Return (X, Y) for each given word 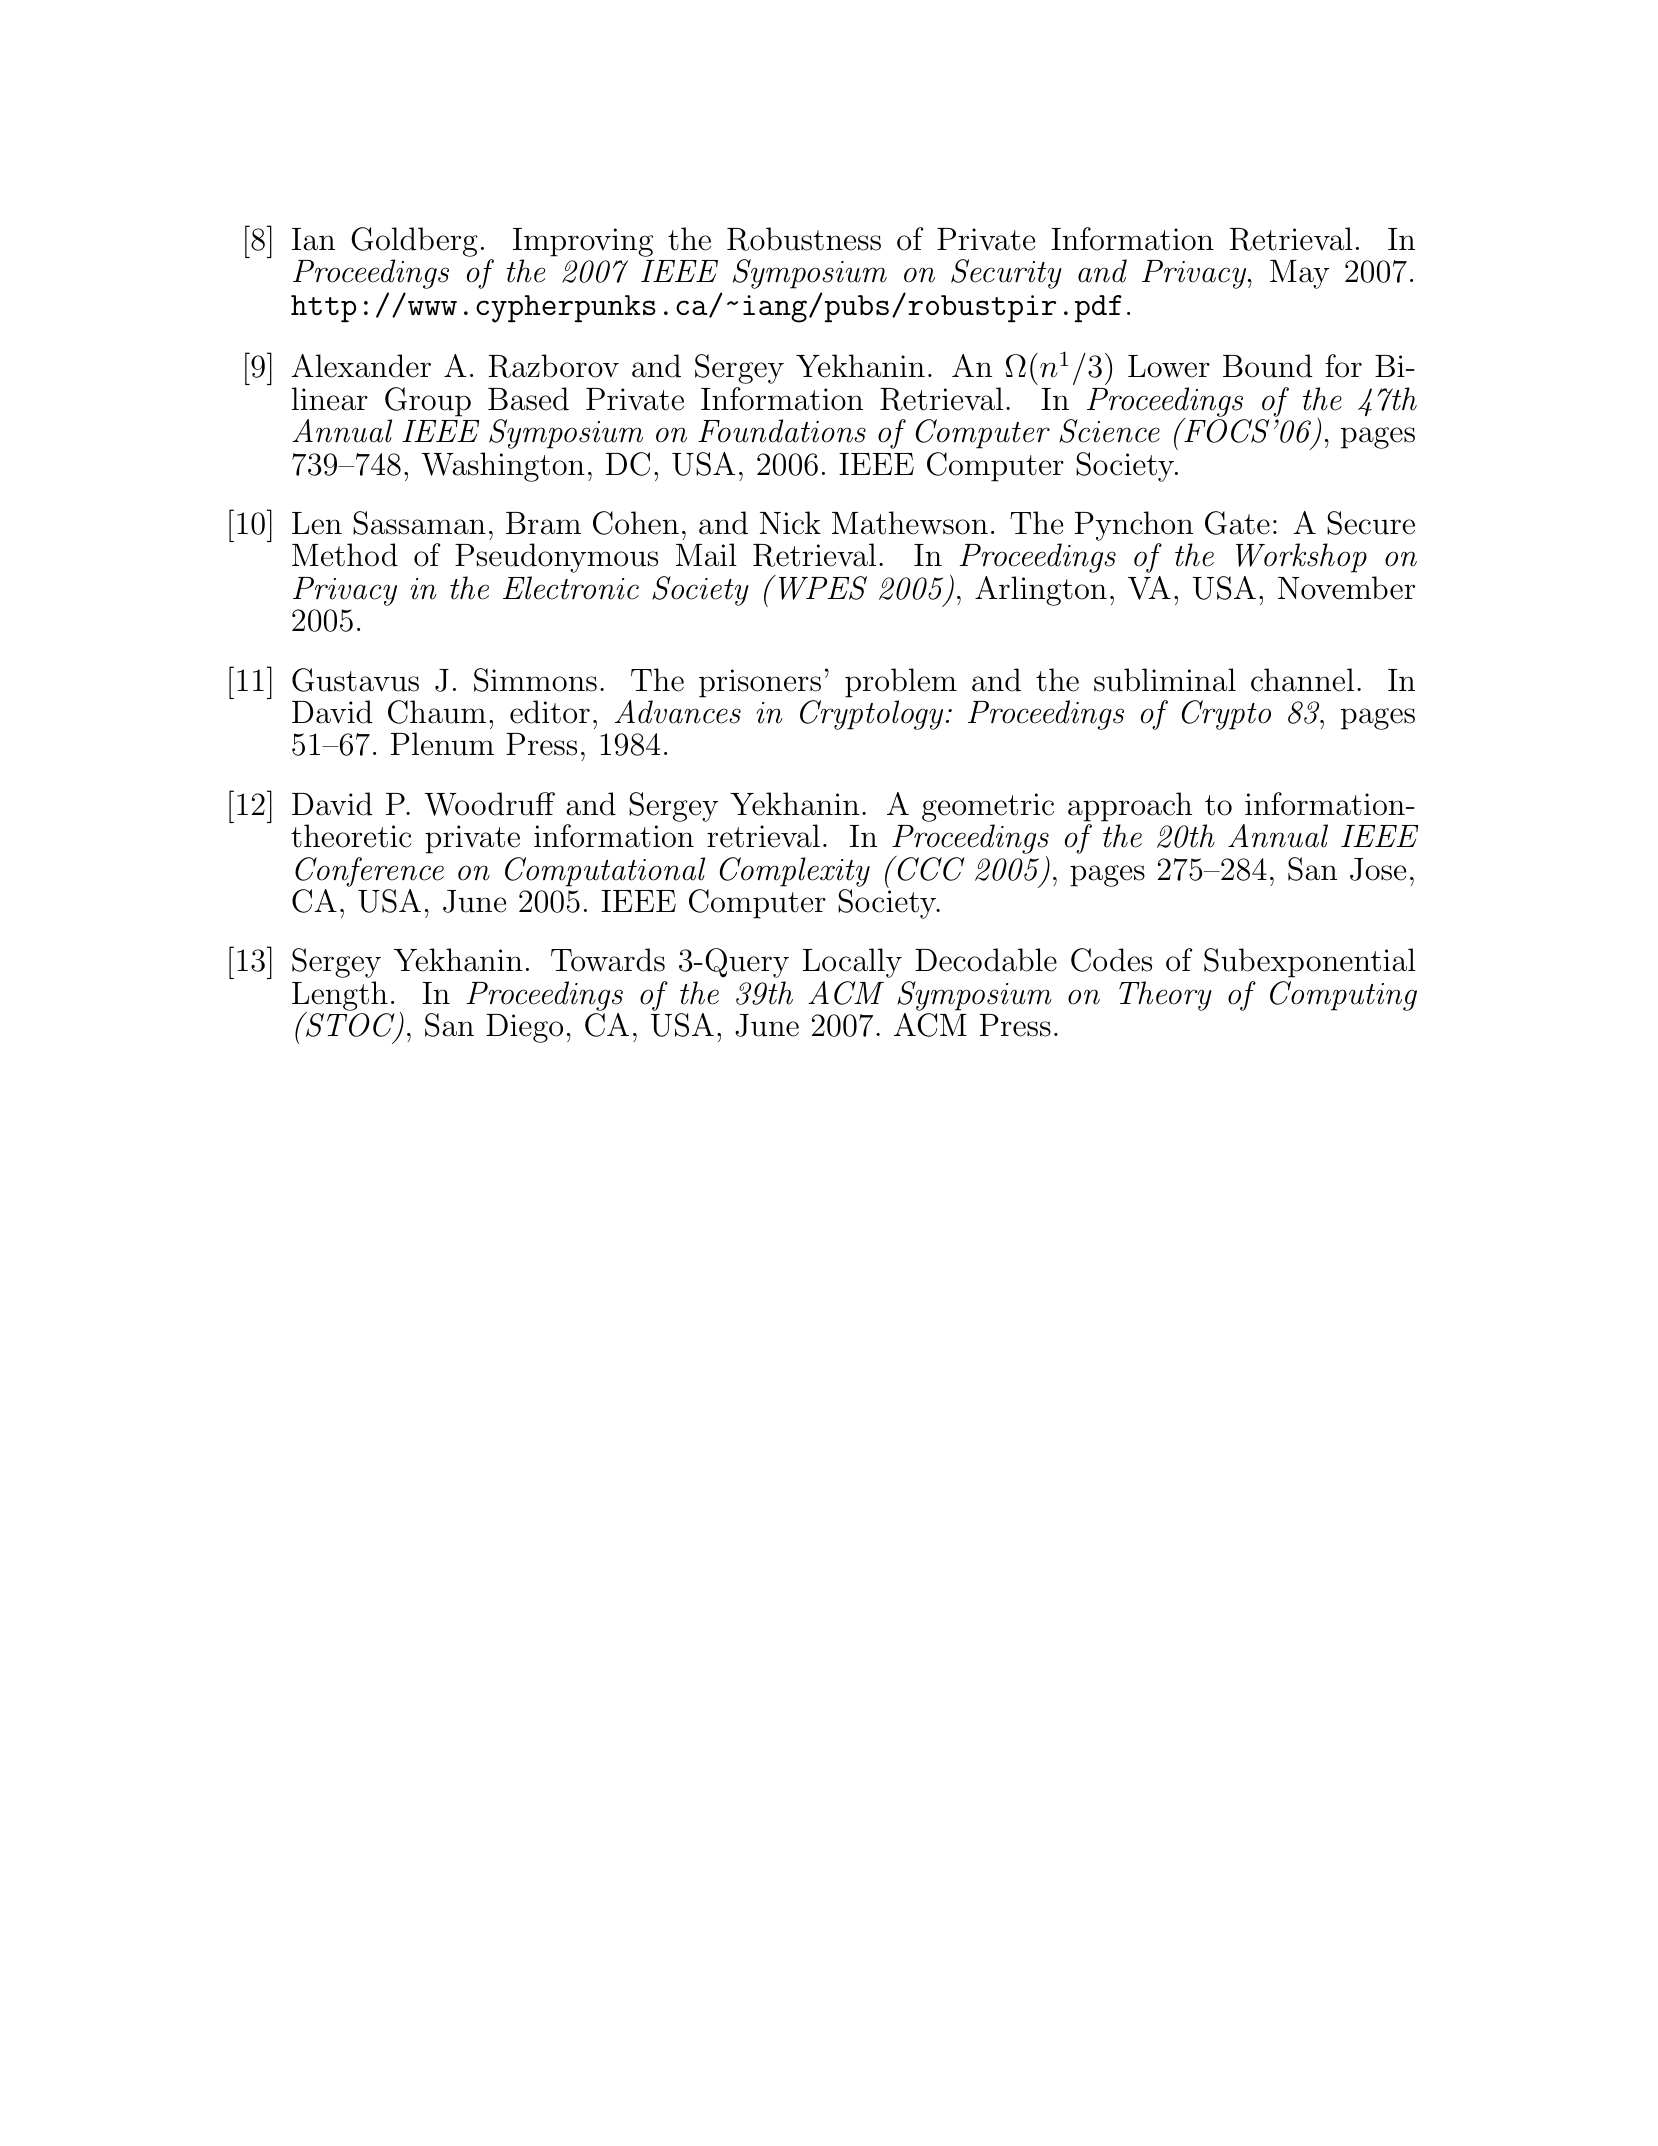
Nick (790, 523)
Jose (1378, 869)
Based (528, 399)
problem (901, 683)
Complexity (795, 872)
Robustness (804, 239)
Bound (1267, 366)
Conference (369, 872)
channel (1302, 680)
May (1299, 274)
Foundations (782, 431)
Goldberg (414, 243)
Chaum (437, 712)
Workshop (1301, 558)
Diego (524, 1028)
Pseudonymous (556, 558)
